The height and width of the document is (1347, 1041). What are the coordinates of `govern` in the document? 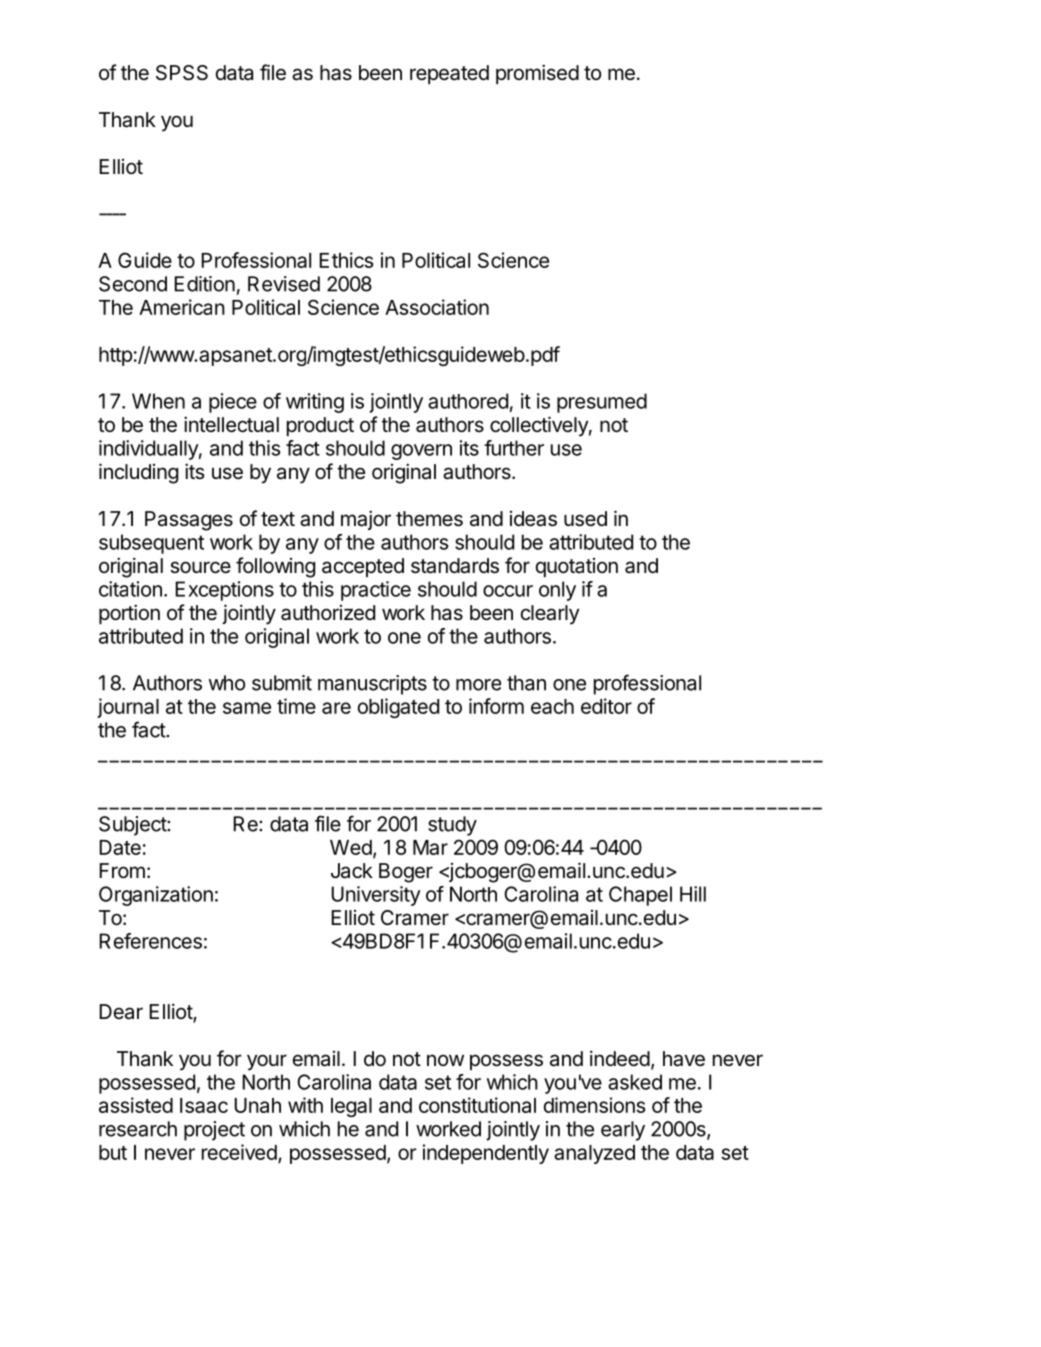 It's located at (421, 452).
